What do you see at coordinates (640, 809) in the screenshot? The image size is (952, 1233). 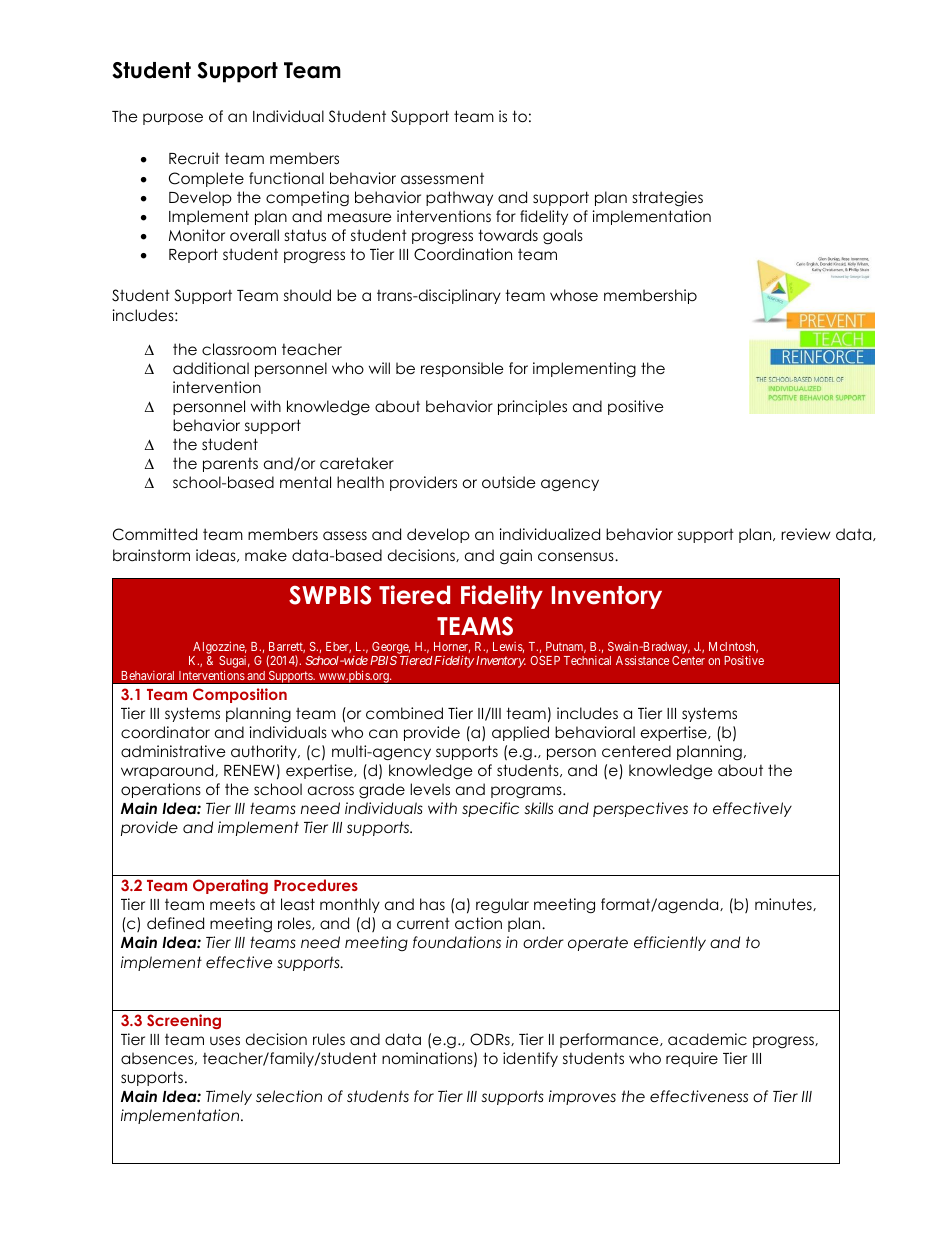 I see `perspectives` at bounding box center [640, 809].
